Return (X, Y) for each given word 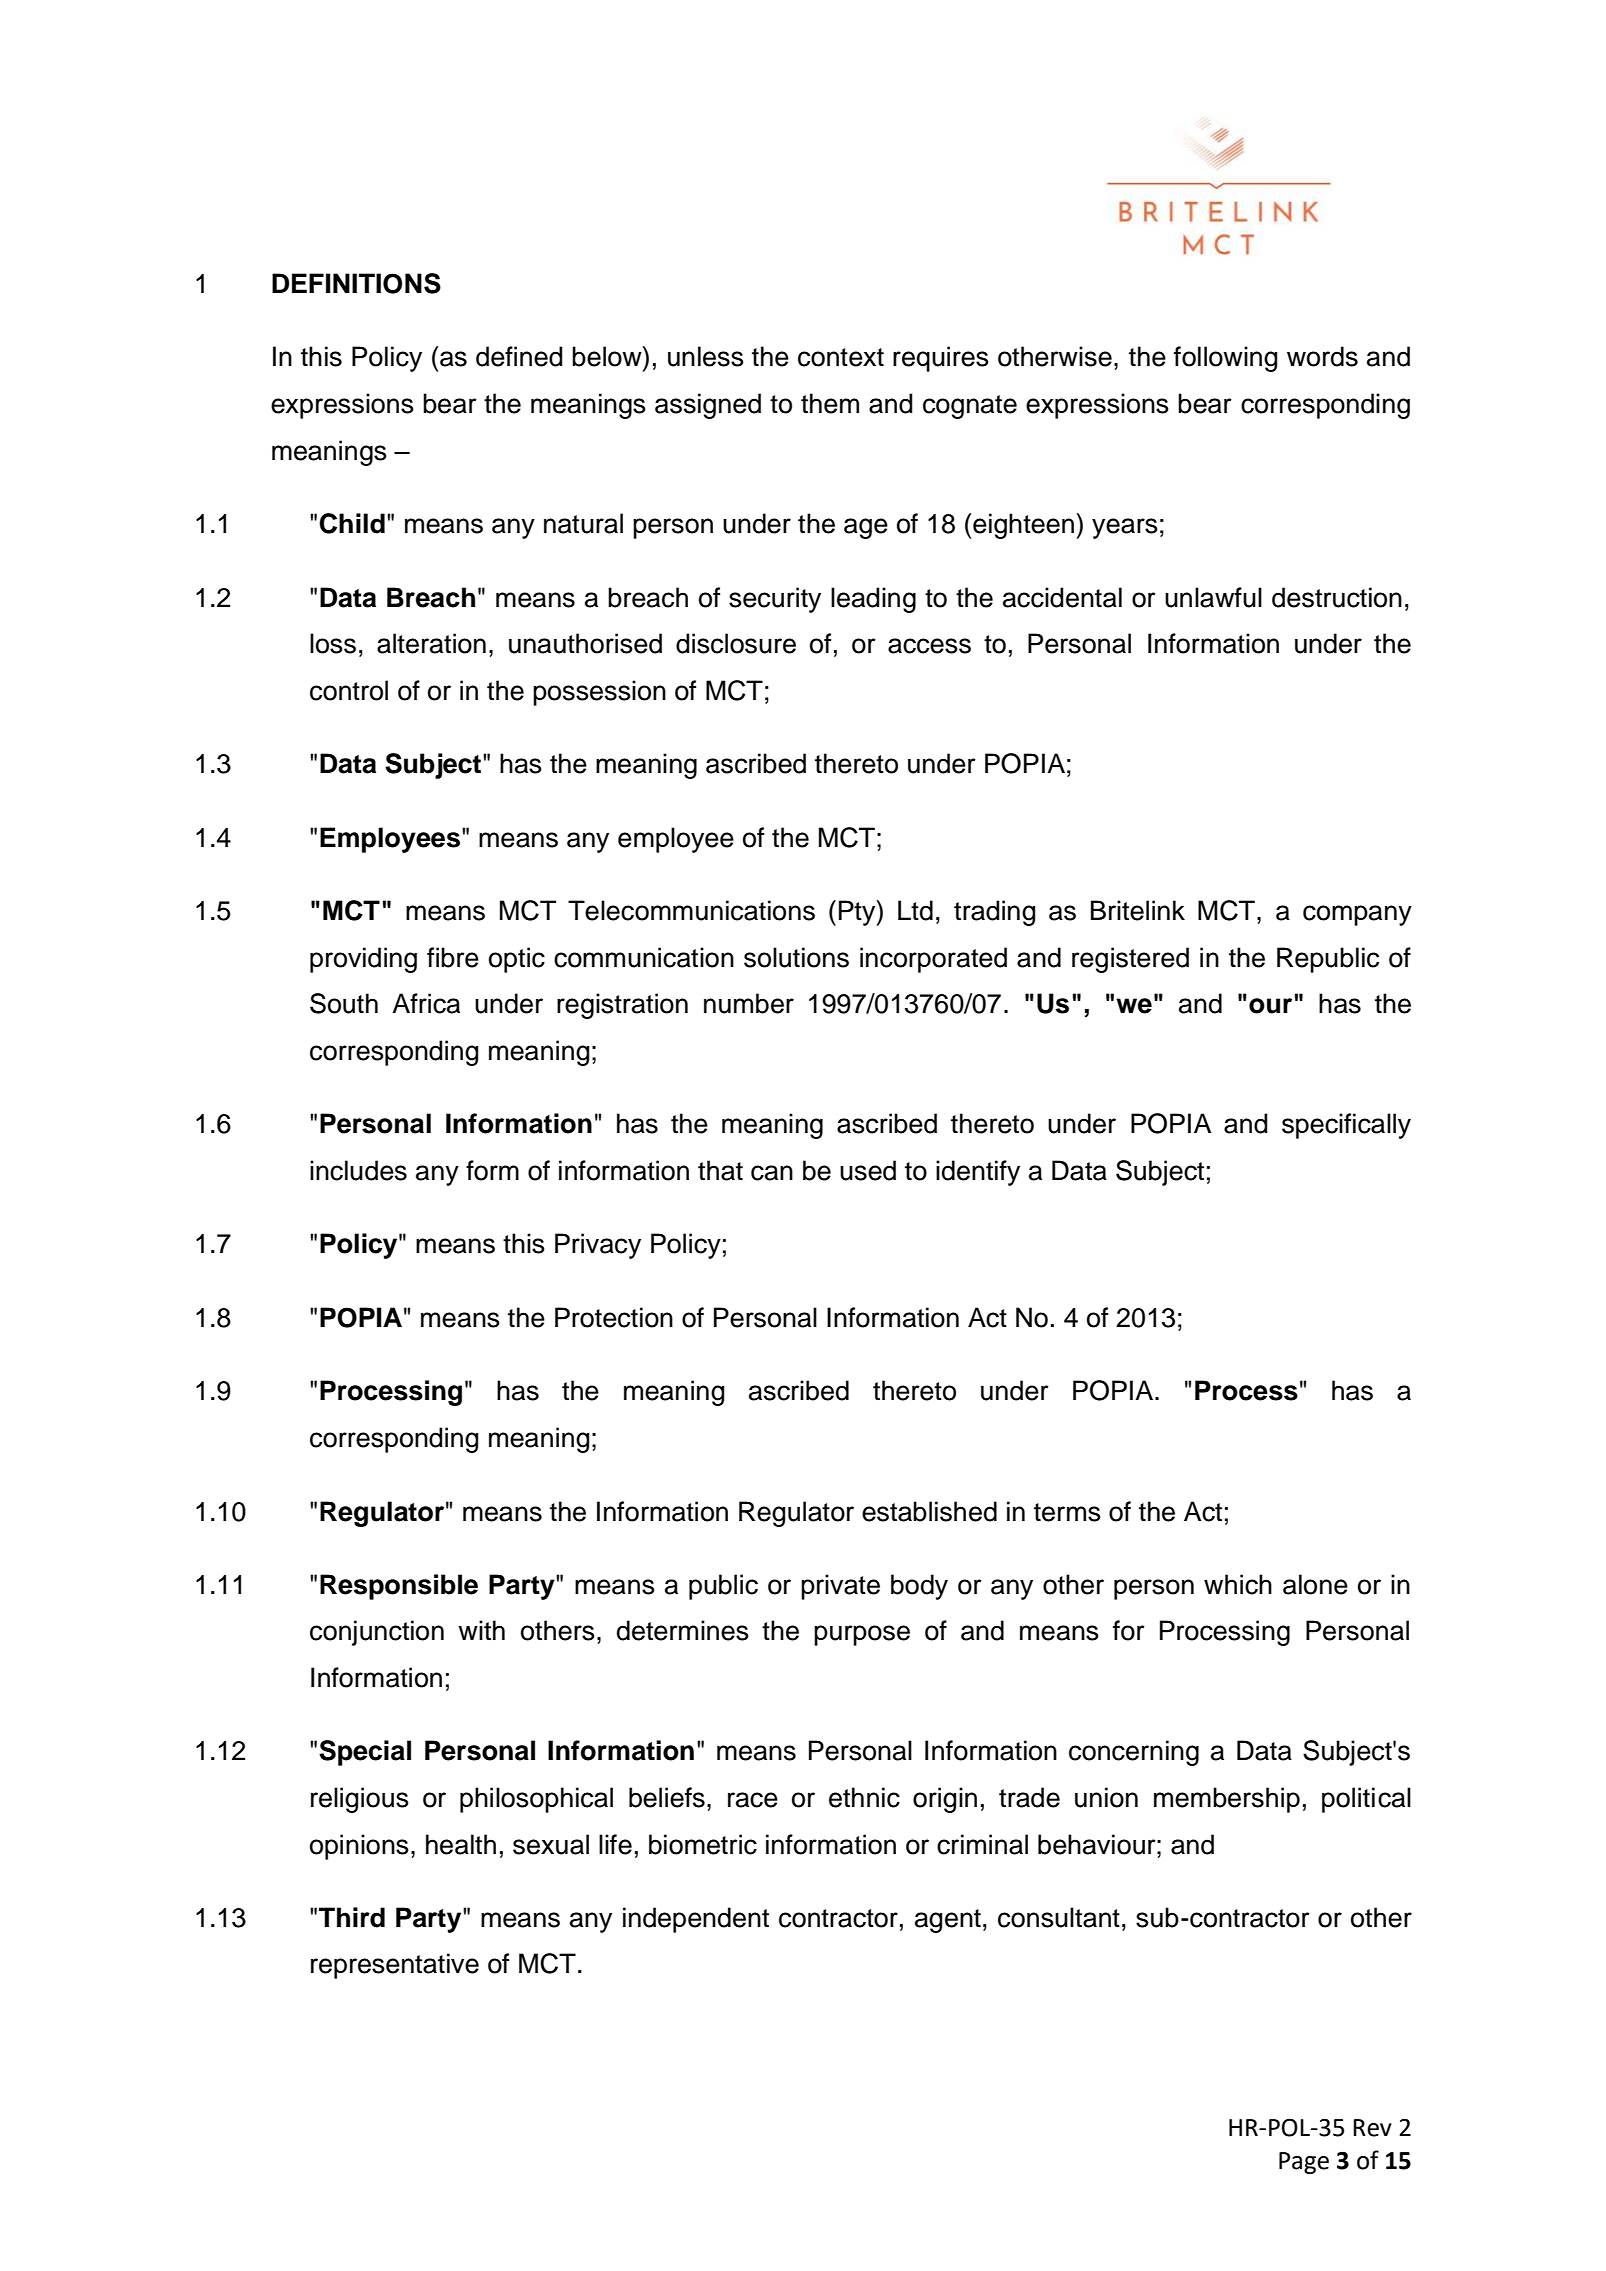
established (929, 1511)
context (841, 357)
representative (395, 1966)
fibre (453, 957)
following (1226, 359)
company (1357, 915)
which (1238, 1584)
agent (948, 1921)
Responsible (399, 1587)
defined (519, 356)
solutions (796, 957)
